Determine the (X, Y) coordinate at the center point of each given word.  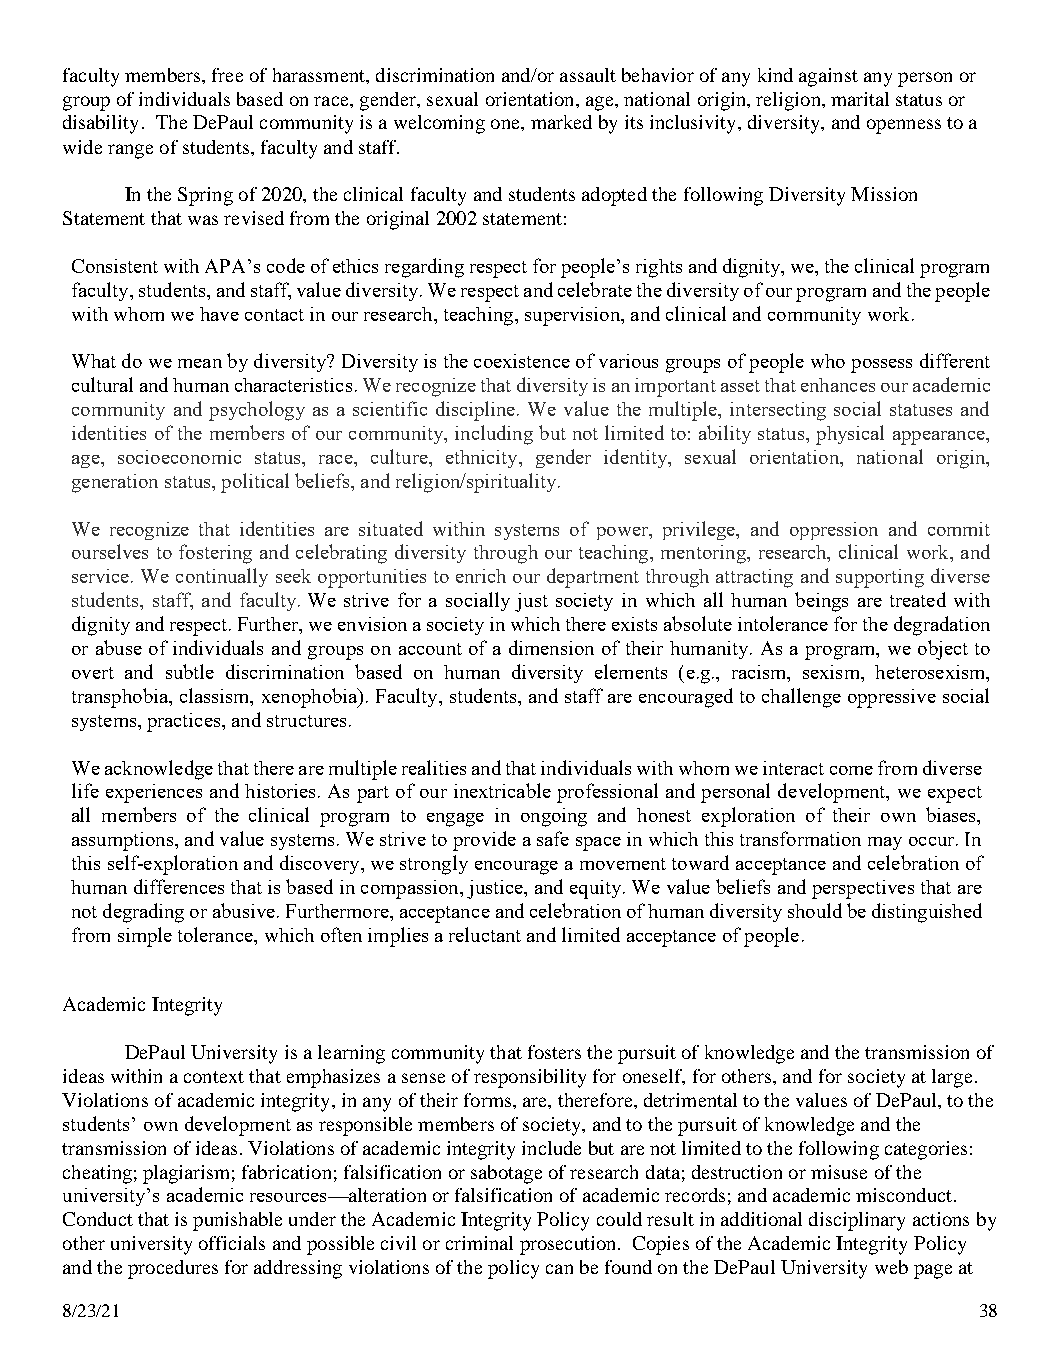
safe (553, 838)
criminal (479, 1243)
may (885, 843)
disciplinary (857, 1221)
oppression (834, 531)
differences (179, 886)
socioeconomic (179, 457)
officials (232, 1243)
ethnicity (483, 459)
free (227, 75)
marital (860, 99)
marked (561, 122)
